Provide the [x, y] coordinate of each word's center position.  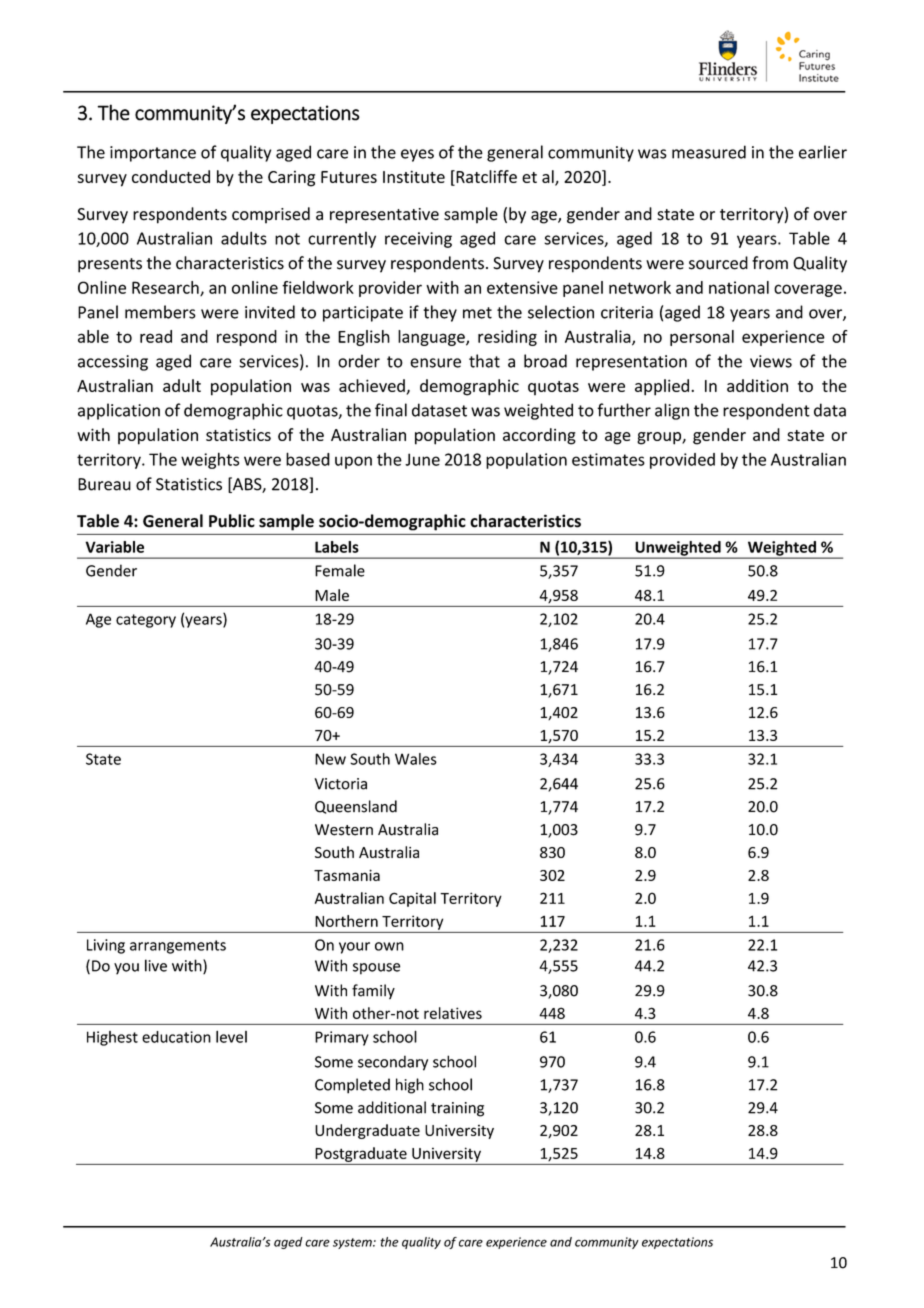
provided [682, 461]
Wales [416, 759]
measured [709, 152]
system [353, 1243]
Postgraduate [361, 1154]
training [457, 1109]
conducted [171, 176]
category [146, 621]
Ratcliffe [485, 178]
